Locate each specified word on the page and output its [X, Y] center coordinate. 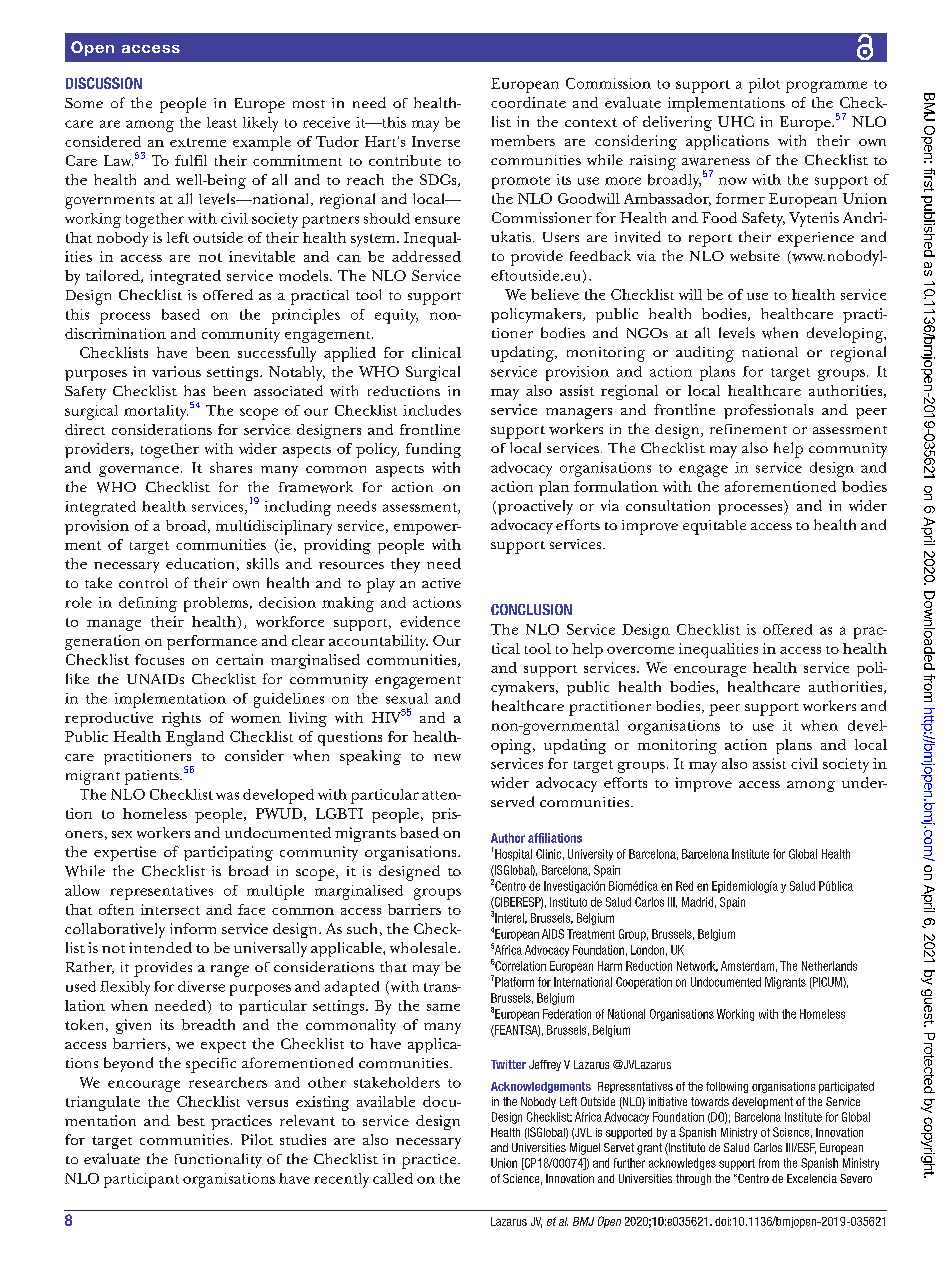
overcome [640, 650]
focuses [159, 659]
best [191, 1120]
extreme [198, 142]
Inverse [436, 141]
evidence [430, 621]
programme [826, 87]
